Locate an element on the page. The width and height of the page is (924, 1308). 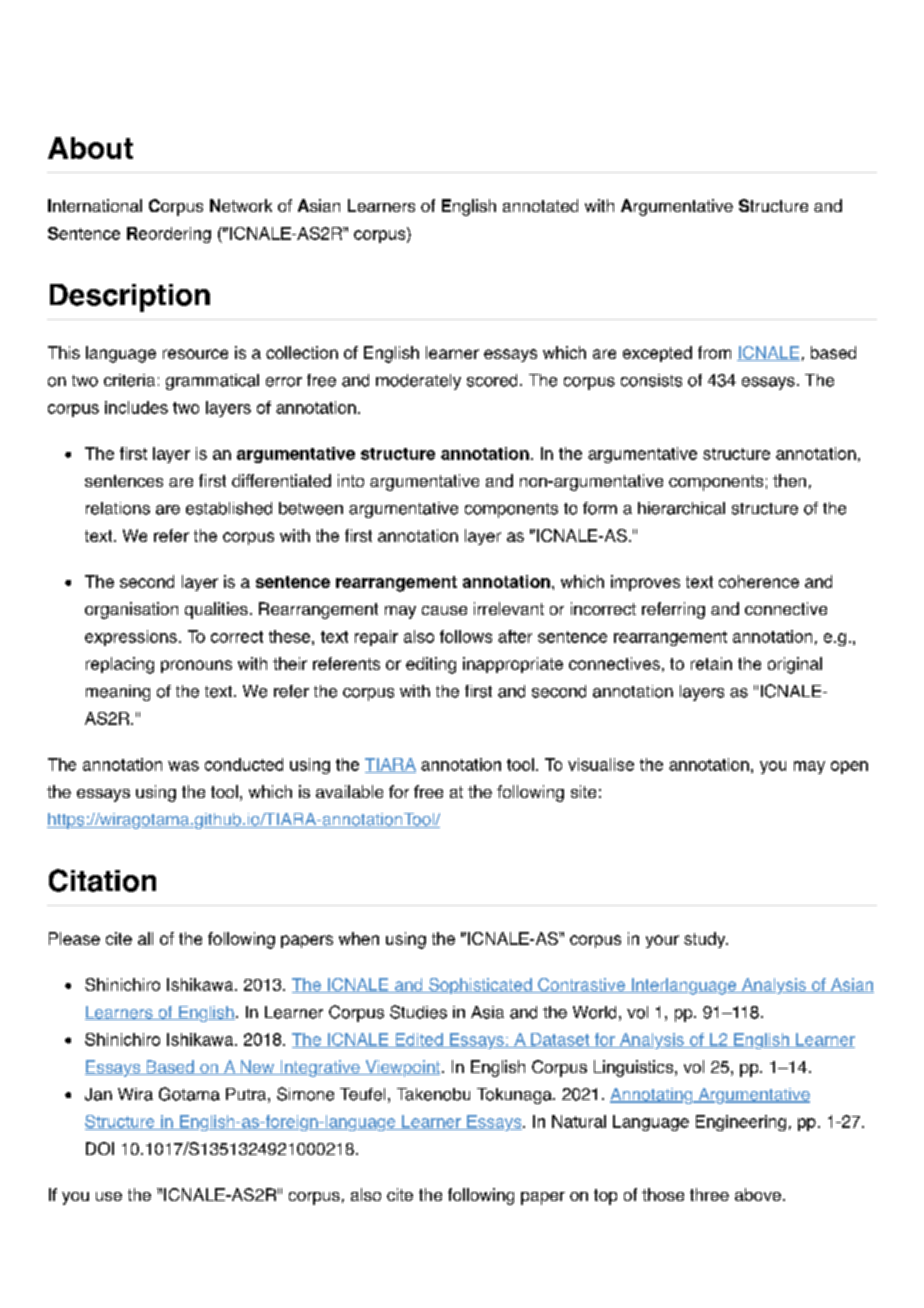
available is located at coordinates (349, 791).
